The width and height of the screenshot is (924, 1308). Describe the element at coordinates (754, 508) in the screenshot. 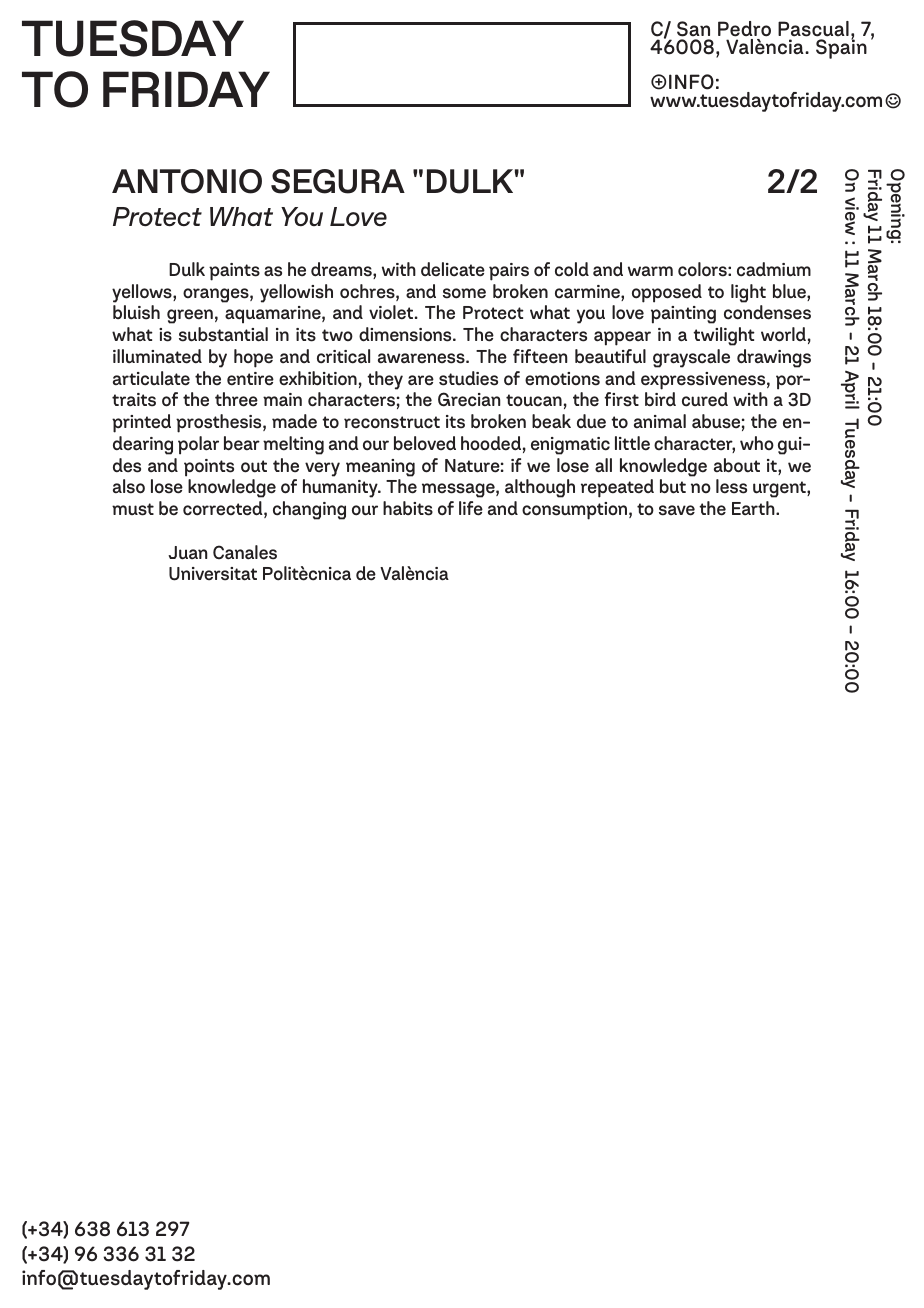

I see `Earth` at that location.
